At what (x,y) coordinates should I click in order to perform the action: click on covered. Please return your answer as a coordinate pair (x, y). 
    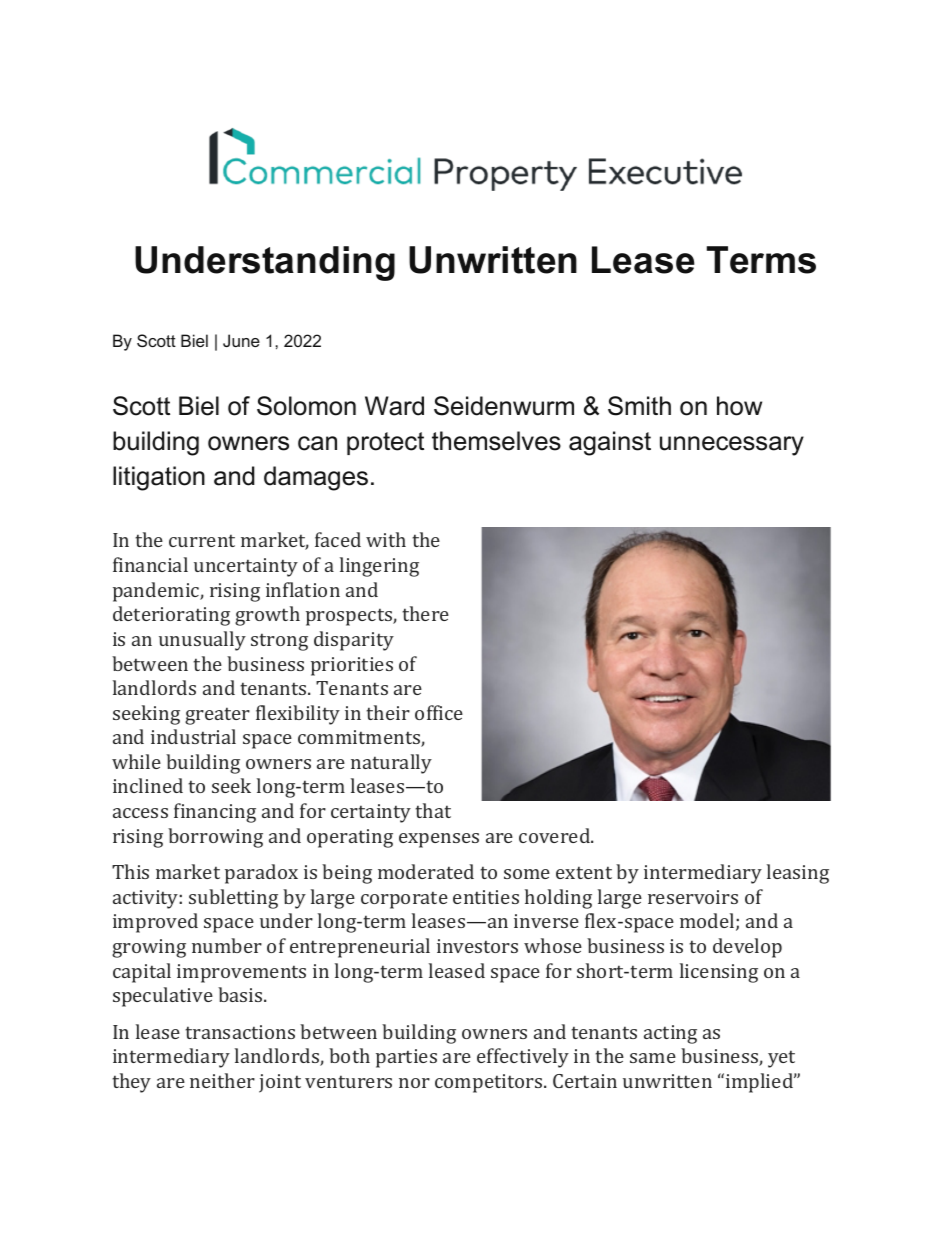
    Looking at the image, I should click on (555, 835).
